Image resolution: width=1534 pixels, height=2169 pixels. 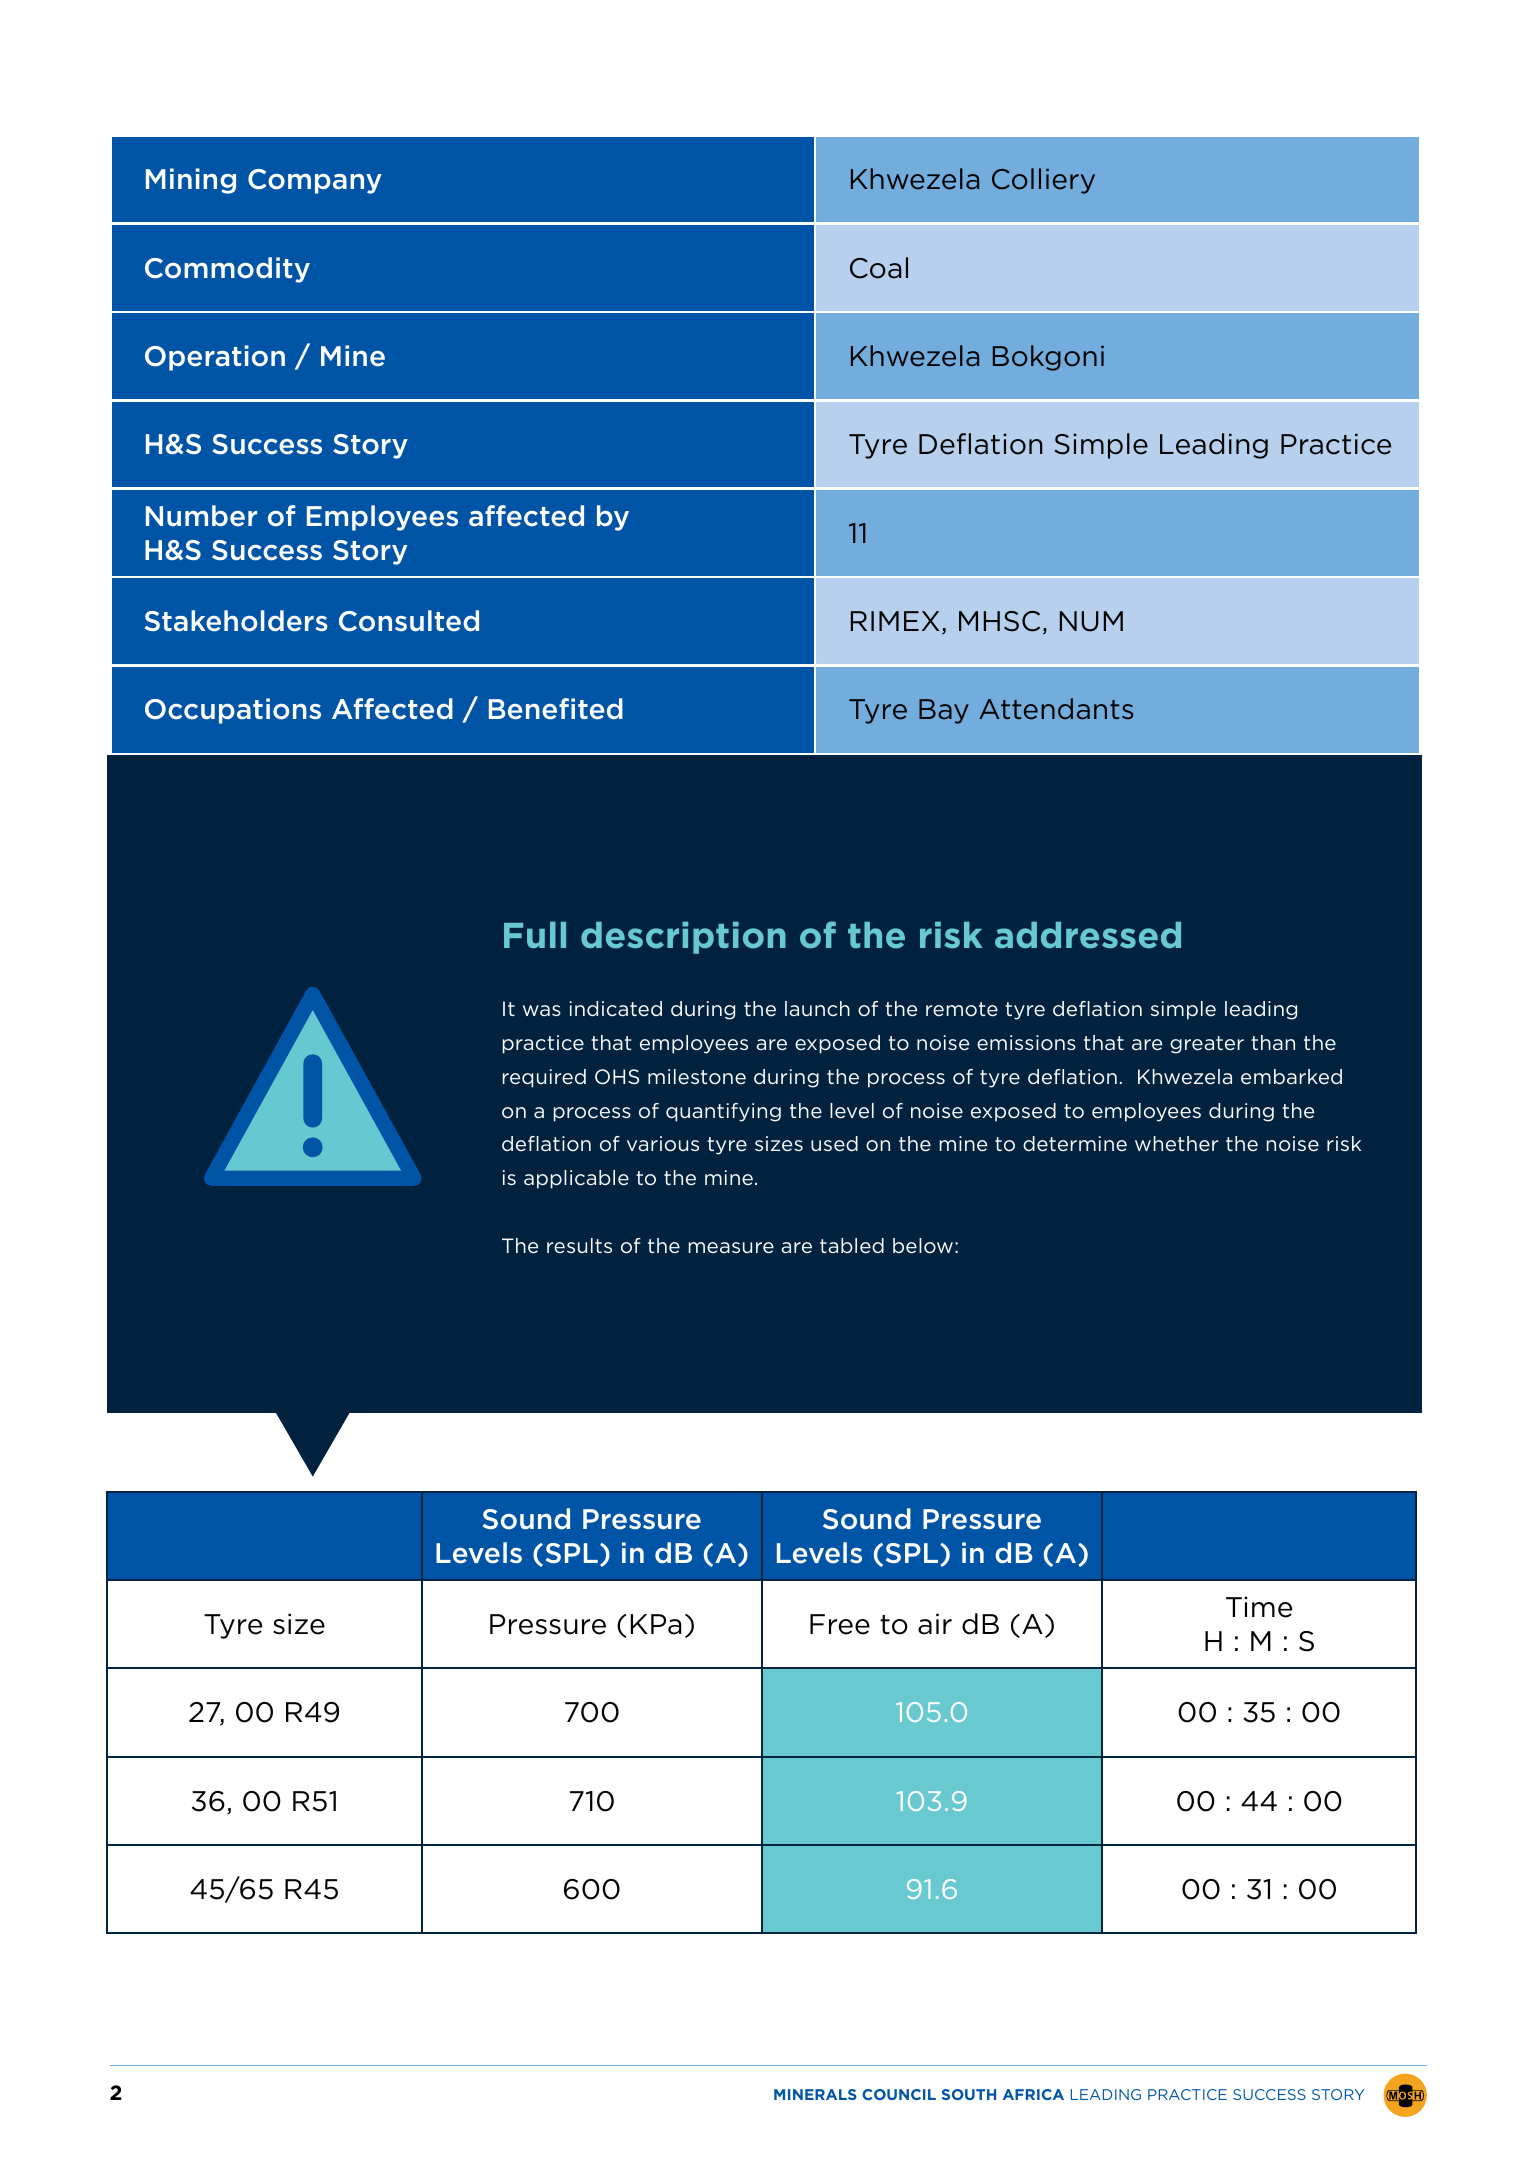 I want to click on COUNCIL, so click(x=899, y=2094).
